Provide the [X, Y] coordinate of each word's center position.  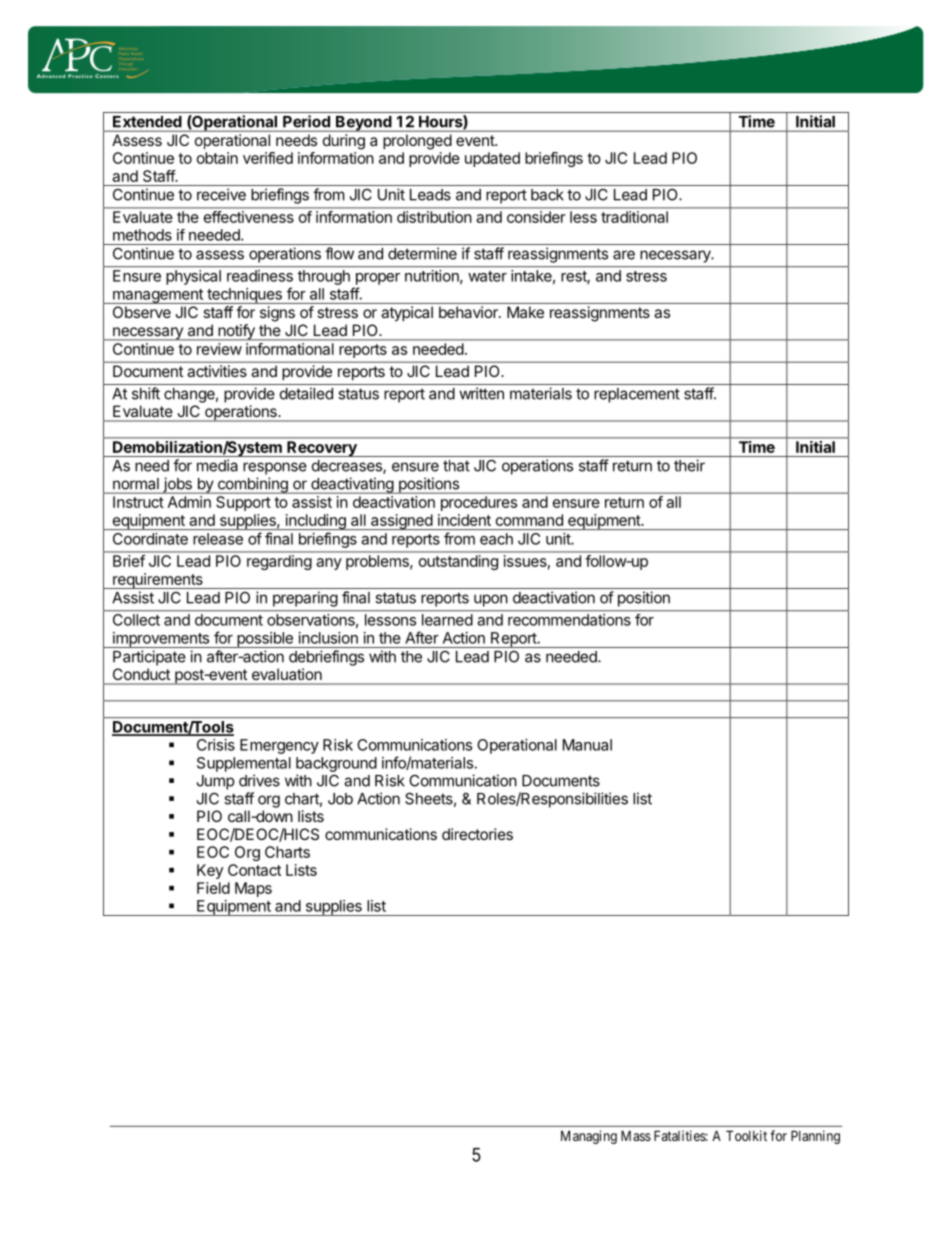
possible [265, 640]
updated [492, 159]
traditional [634, 217]
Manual [587, 745]
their [689, 465]
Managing [589, 1137]
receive [221, 194]
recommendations [569, 620]
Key [210, 871]
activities [217, 371]
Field [213, 888]
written [481, 393]
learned [447, 620]
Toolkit [746, 1135]
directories [477, 834]
